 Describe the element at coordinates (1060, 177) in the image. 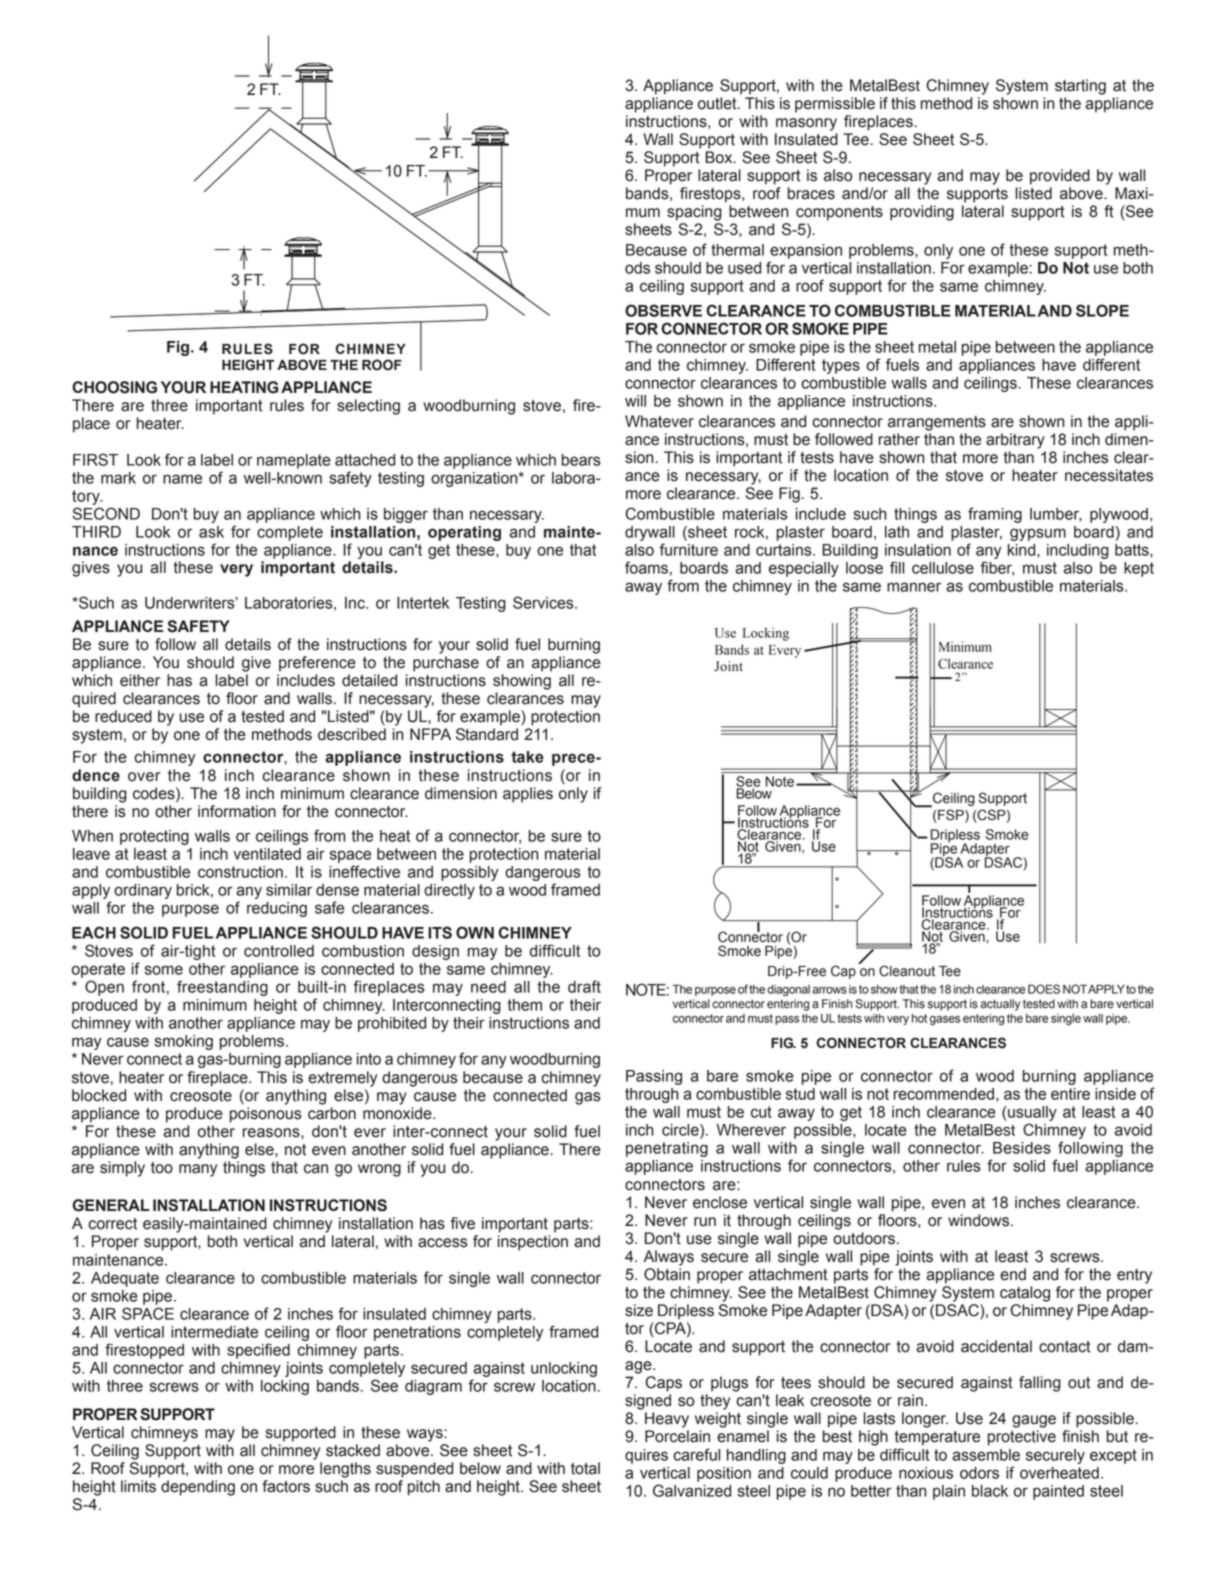

I see `provided` at that location.
